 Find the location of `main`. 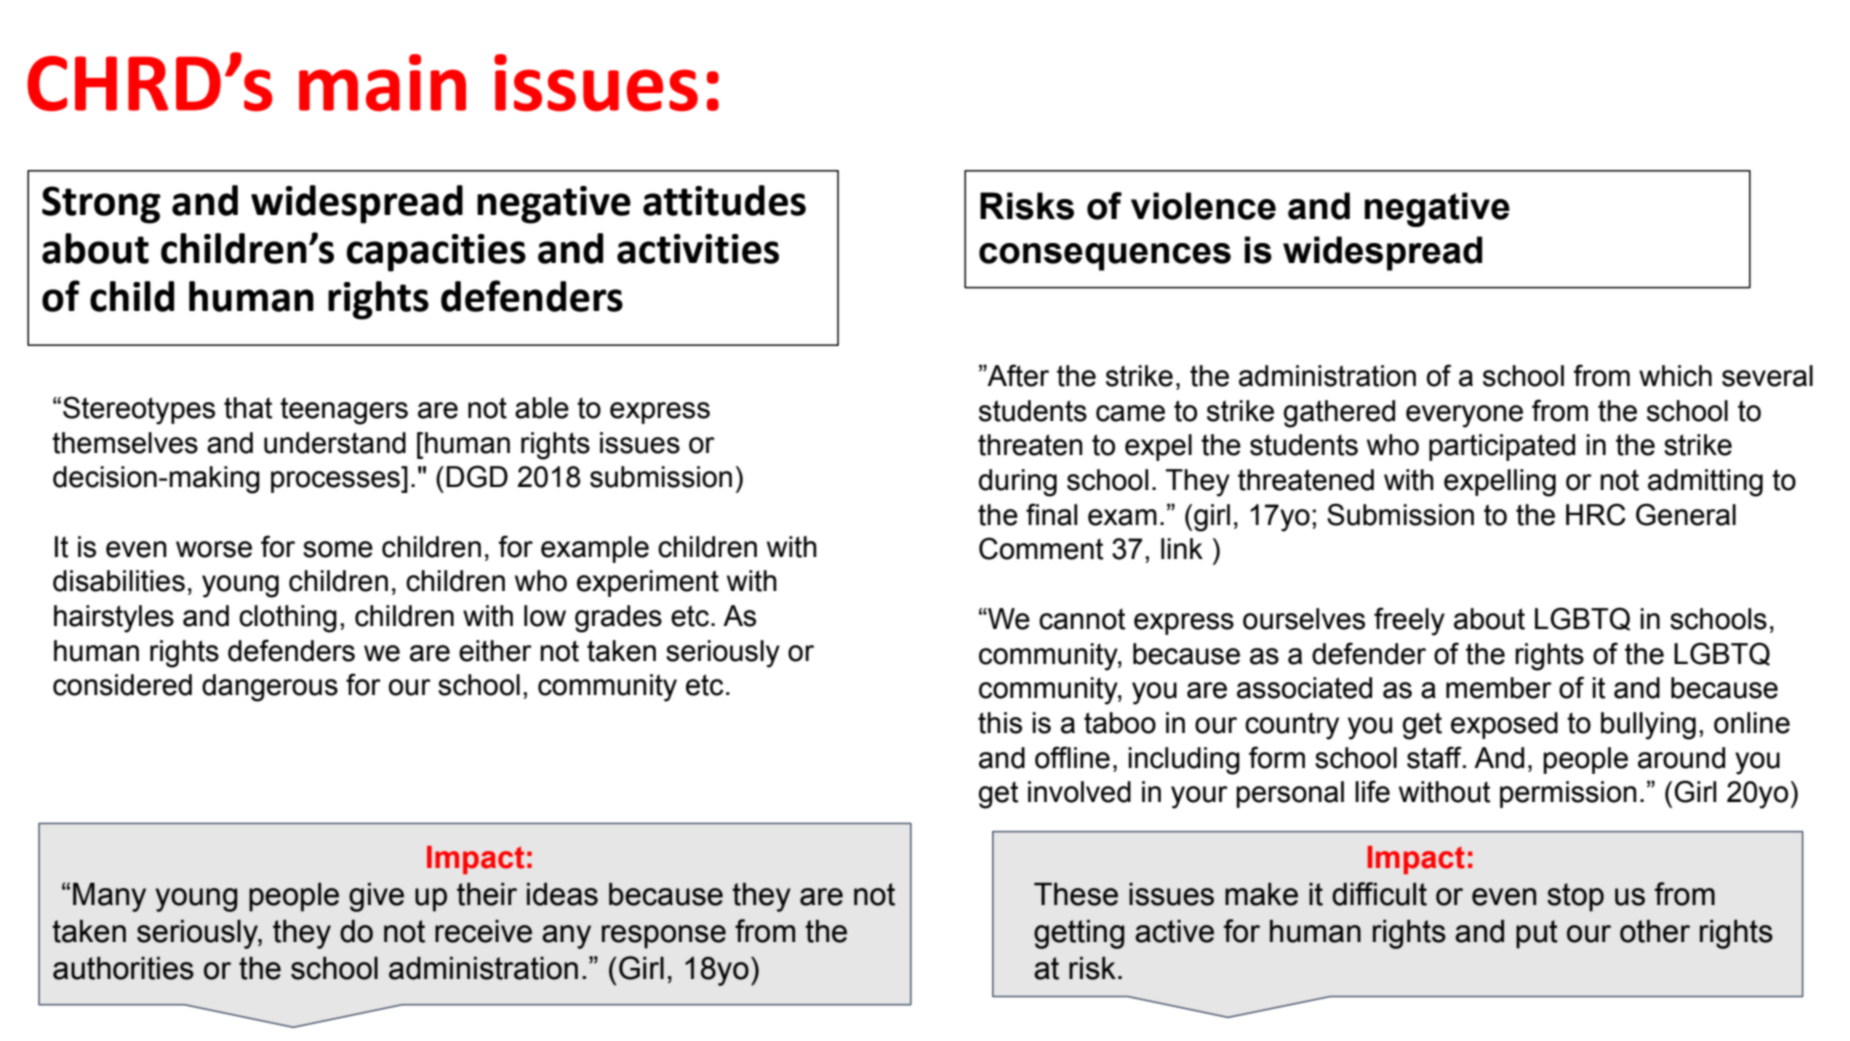

main is located at coordinates (382, 82).
